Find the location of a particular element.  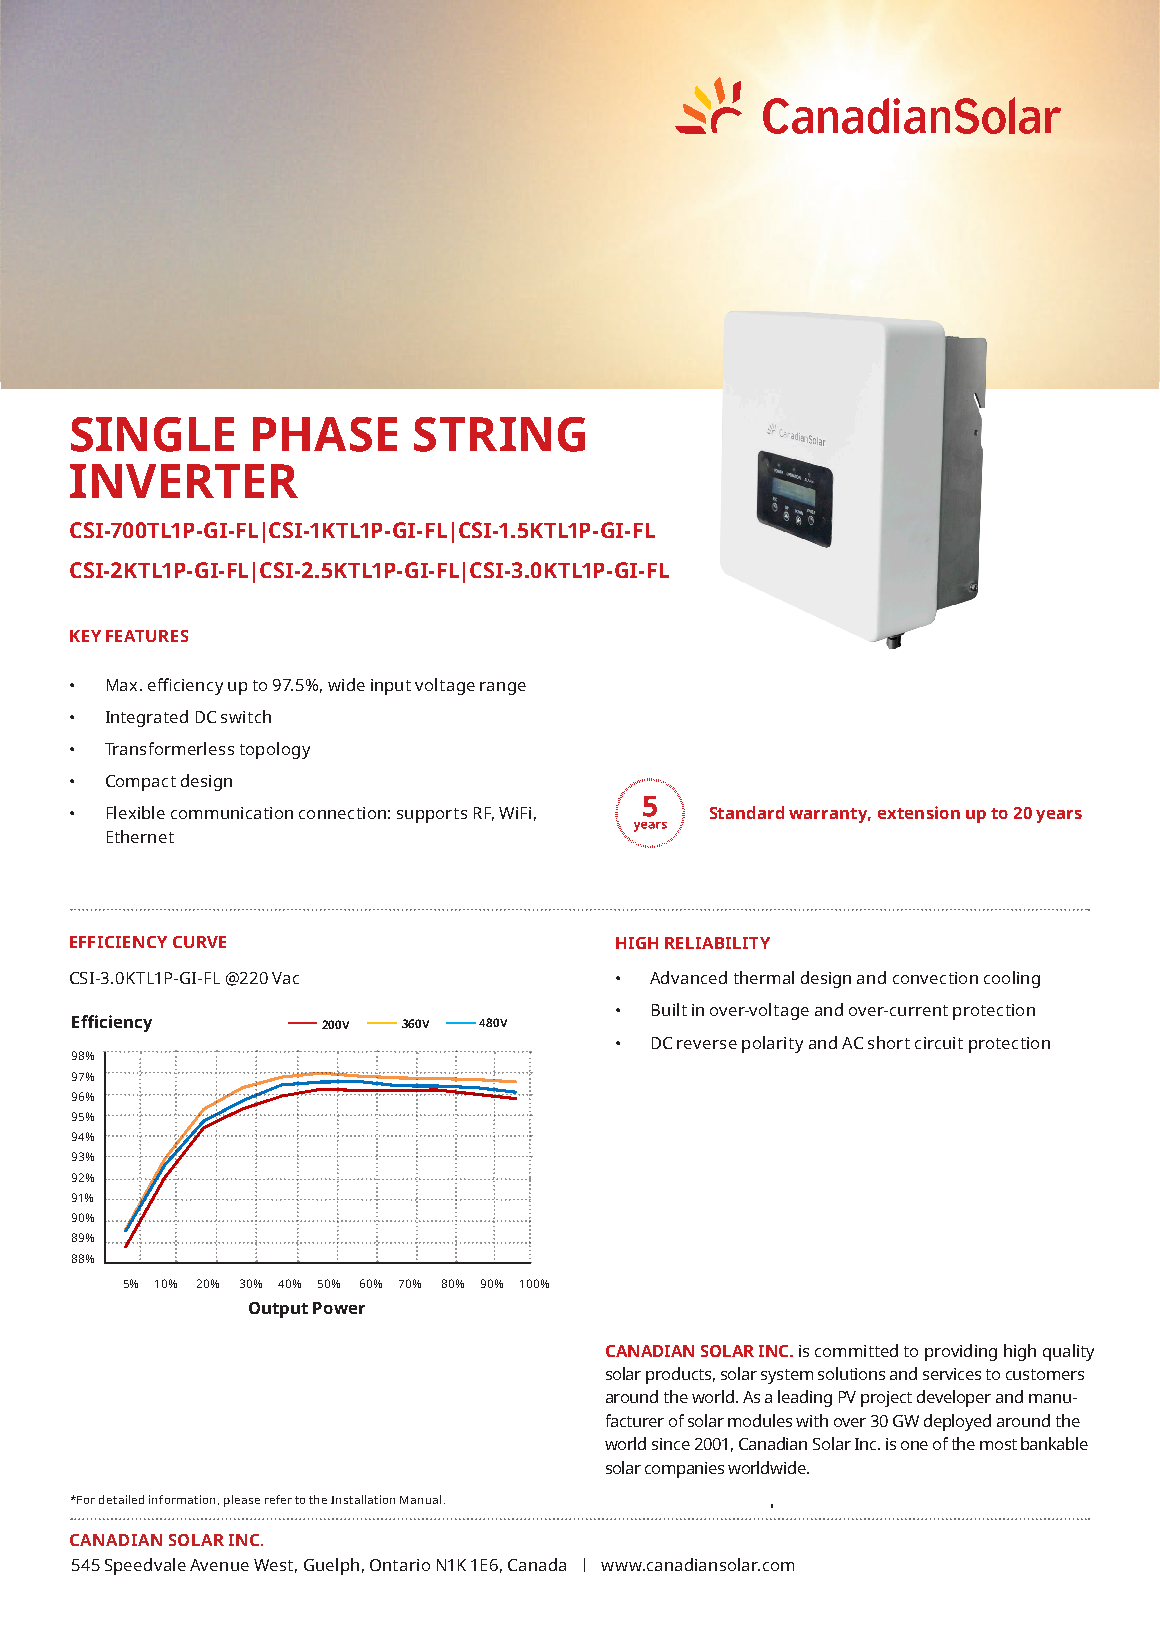

Avenue is located at coordinates (219, 1565).
